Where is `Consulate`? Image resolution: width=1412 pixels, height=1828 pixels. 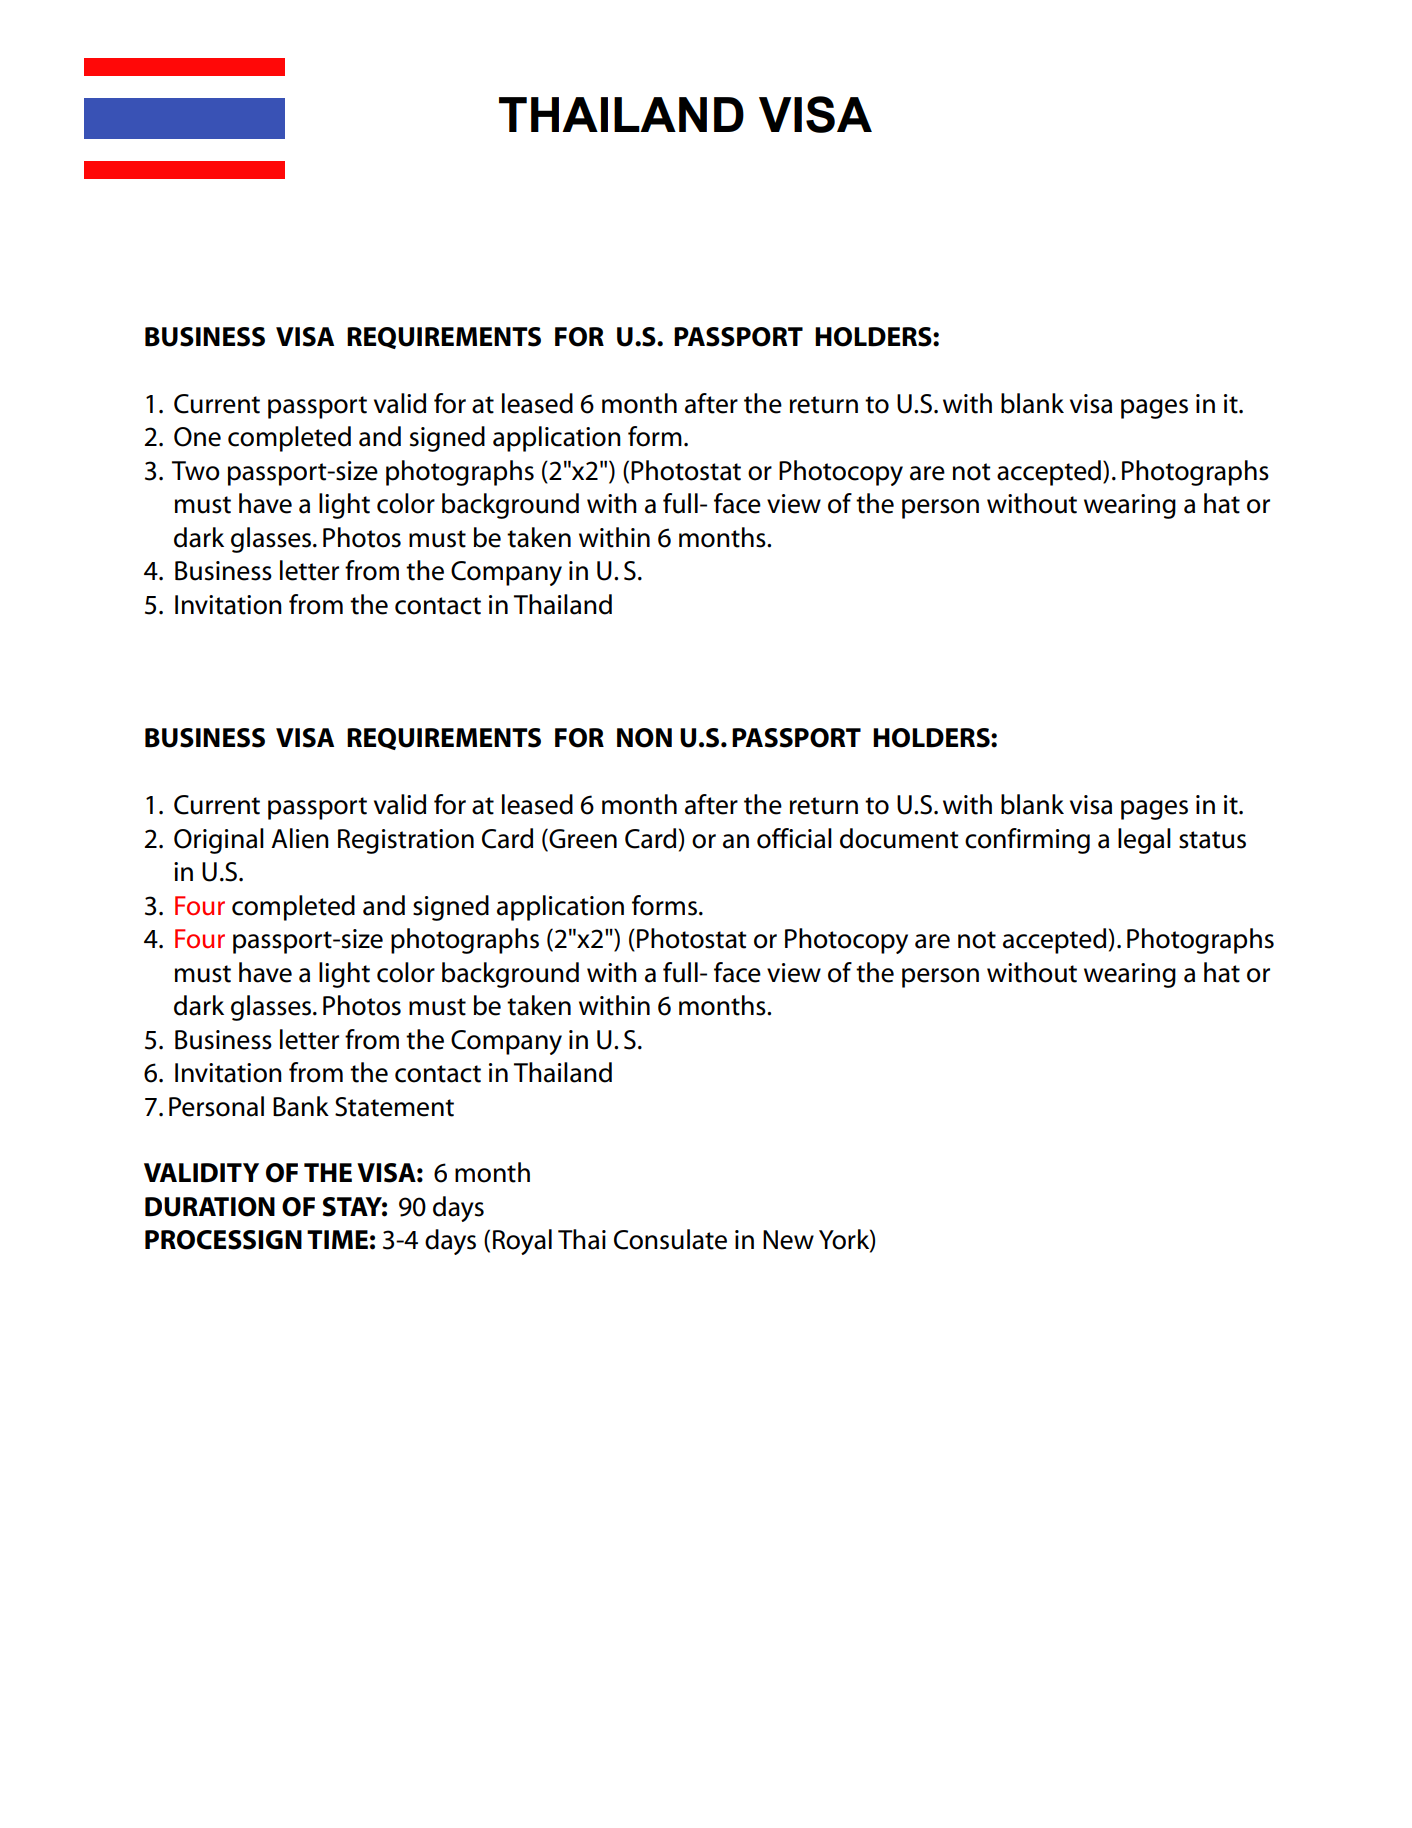 Consulate is located at coordinates (670, 1239).
